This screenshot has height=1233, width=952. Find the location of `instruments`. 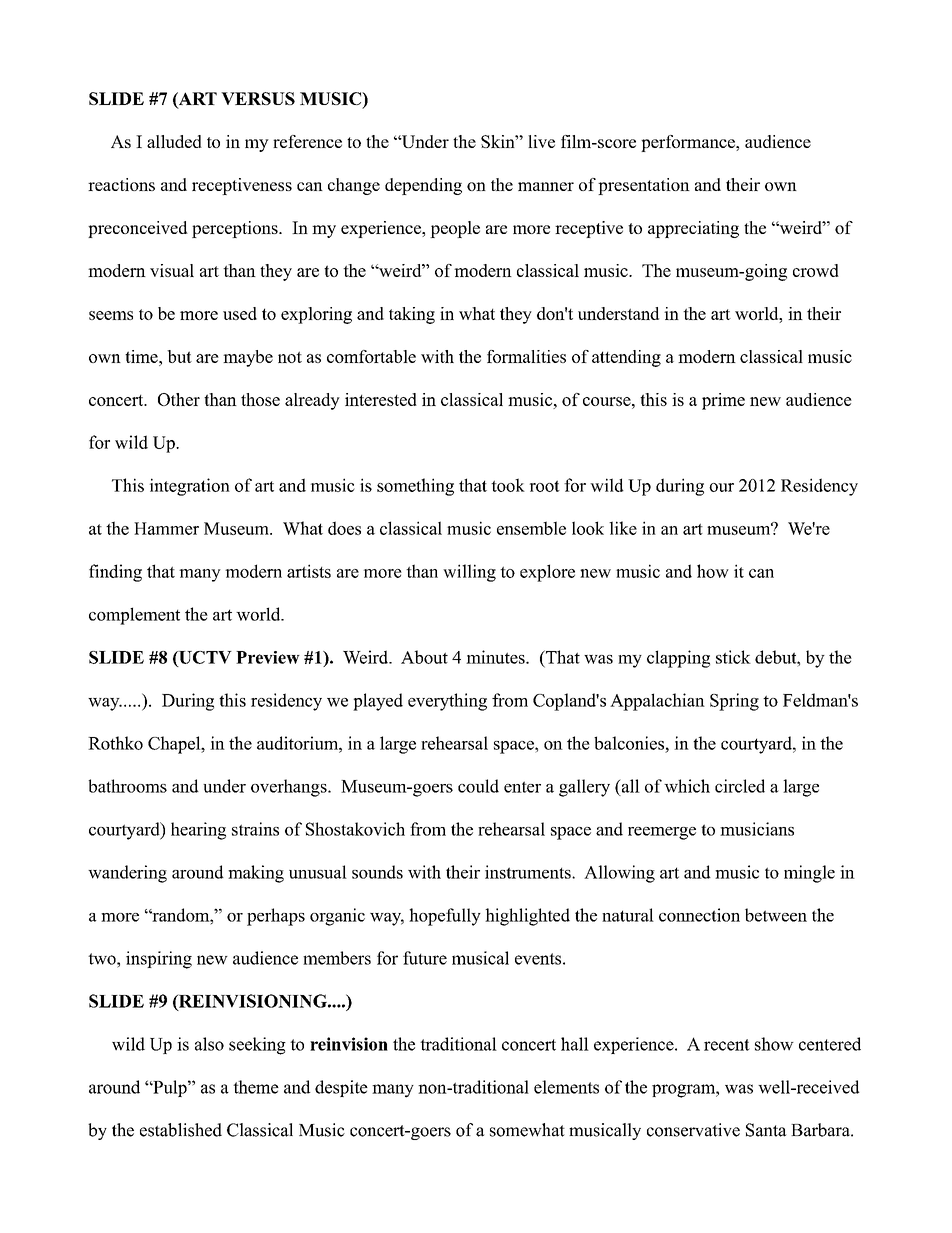

instruments is located at coordinates (529, 872).
